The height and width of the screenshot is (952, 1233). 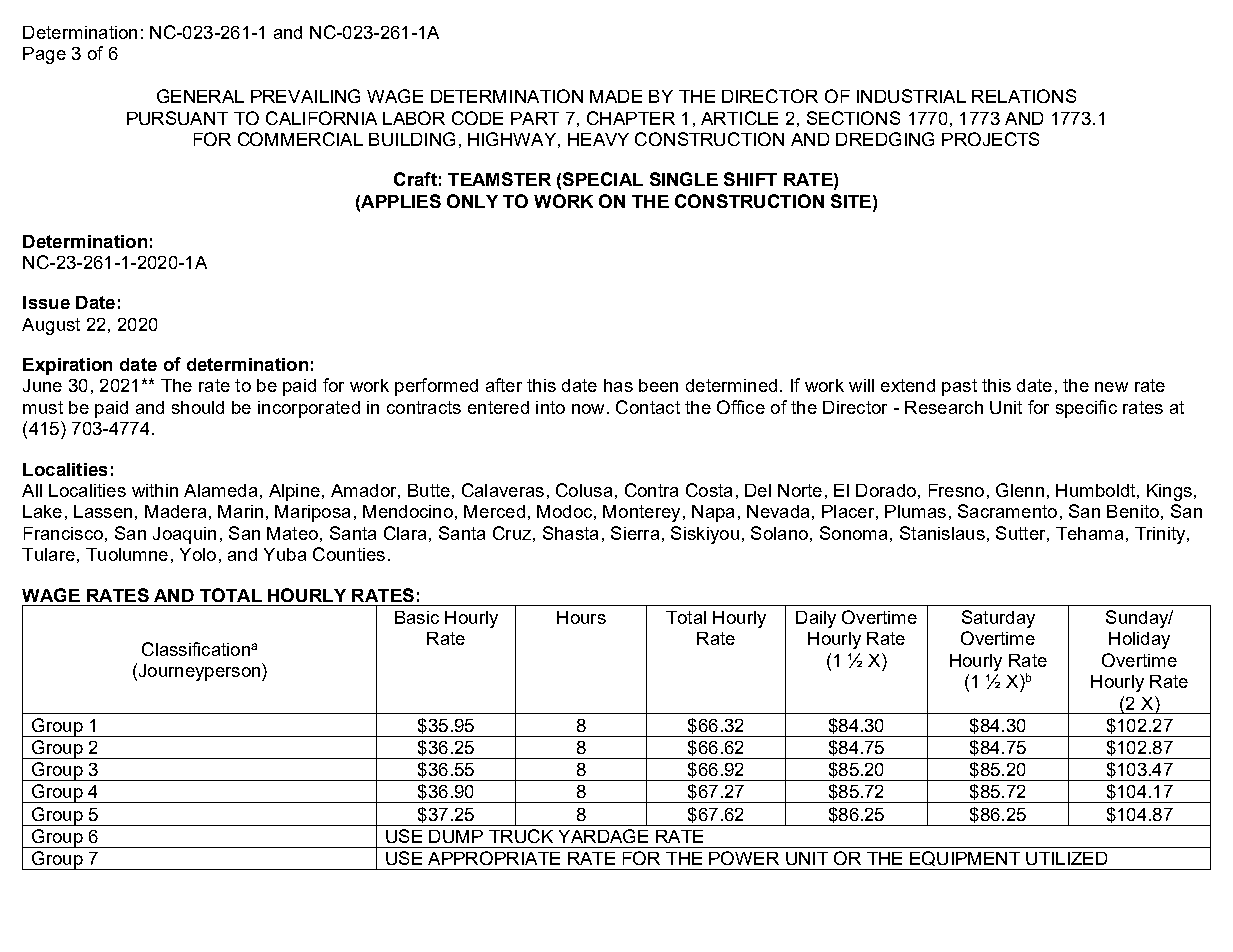 I want to click on SPECIAL, so click(x=603, y=179).
